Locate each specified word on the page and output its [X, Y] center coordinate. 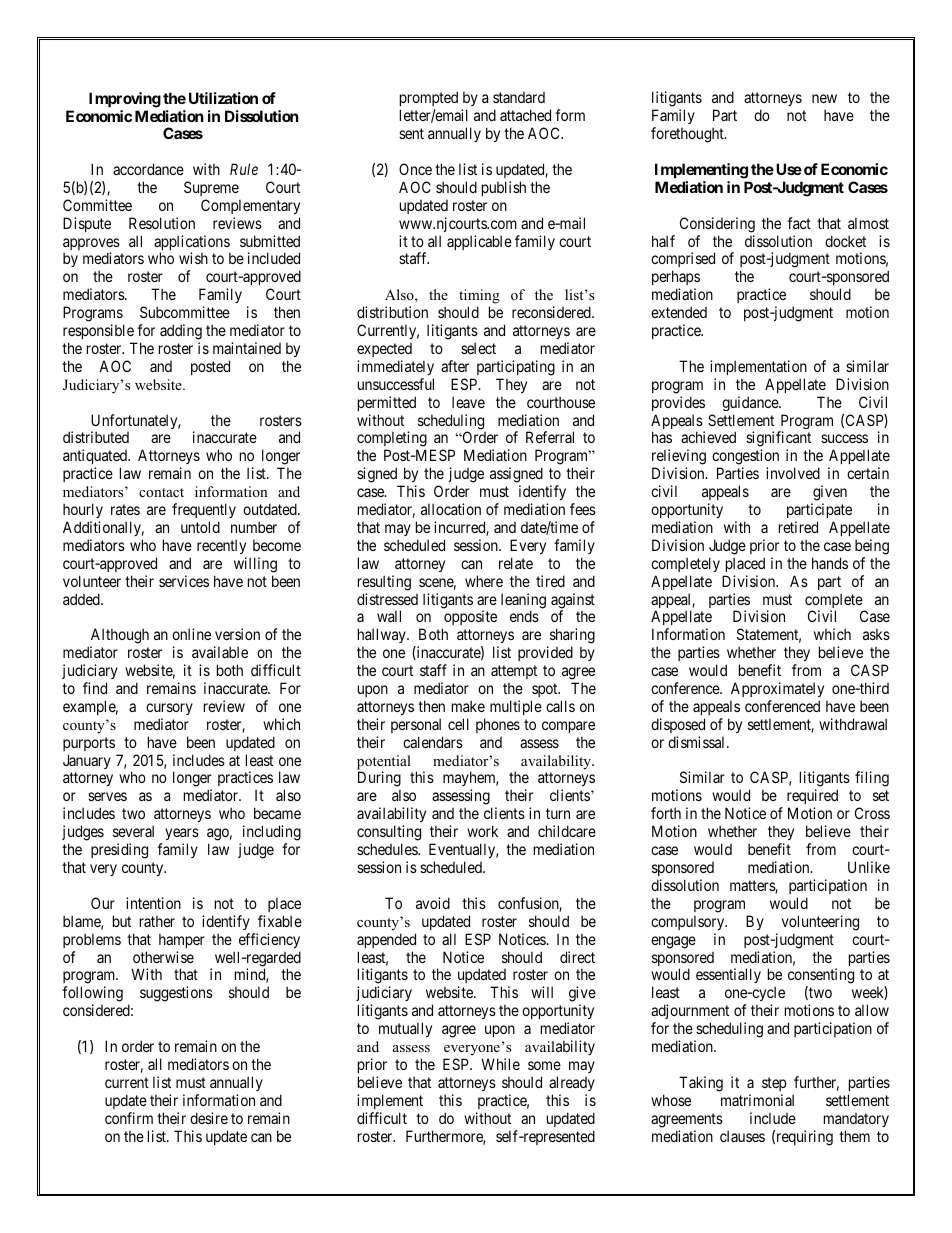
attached [525, 115]
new [824, 98]
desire [209, 1118]
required [812, 798]
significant [778, 440]
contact [161, 492]
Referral [550, 437]
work [482, 831]
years [182, 836]
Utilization [223, 98]
